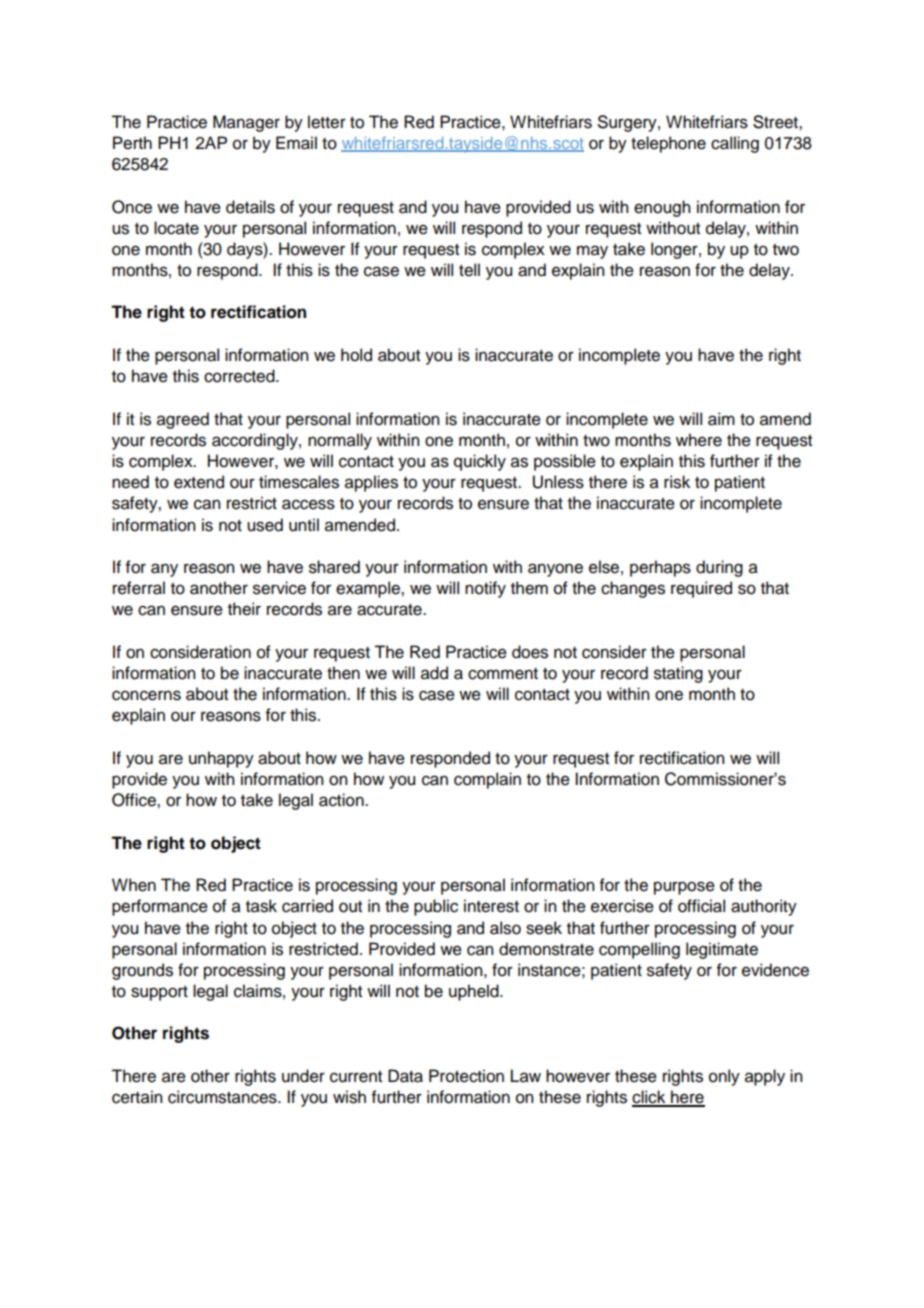 The height and width of the screenshot is (1308, 924). What do you see at coordinates (487, 780) in the screenshot?
I see `complain` at bounding box center [487, 780].
